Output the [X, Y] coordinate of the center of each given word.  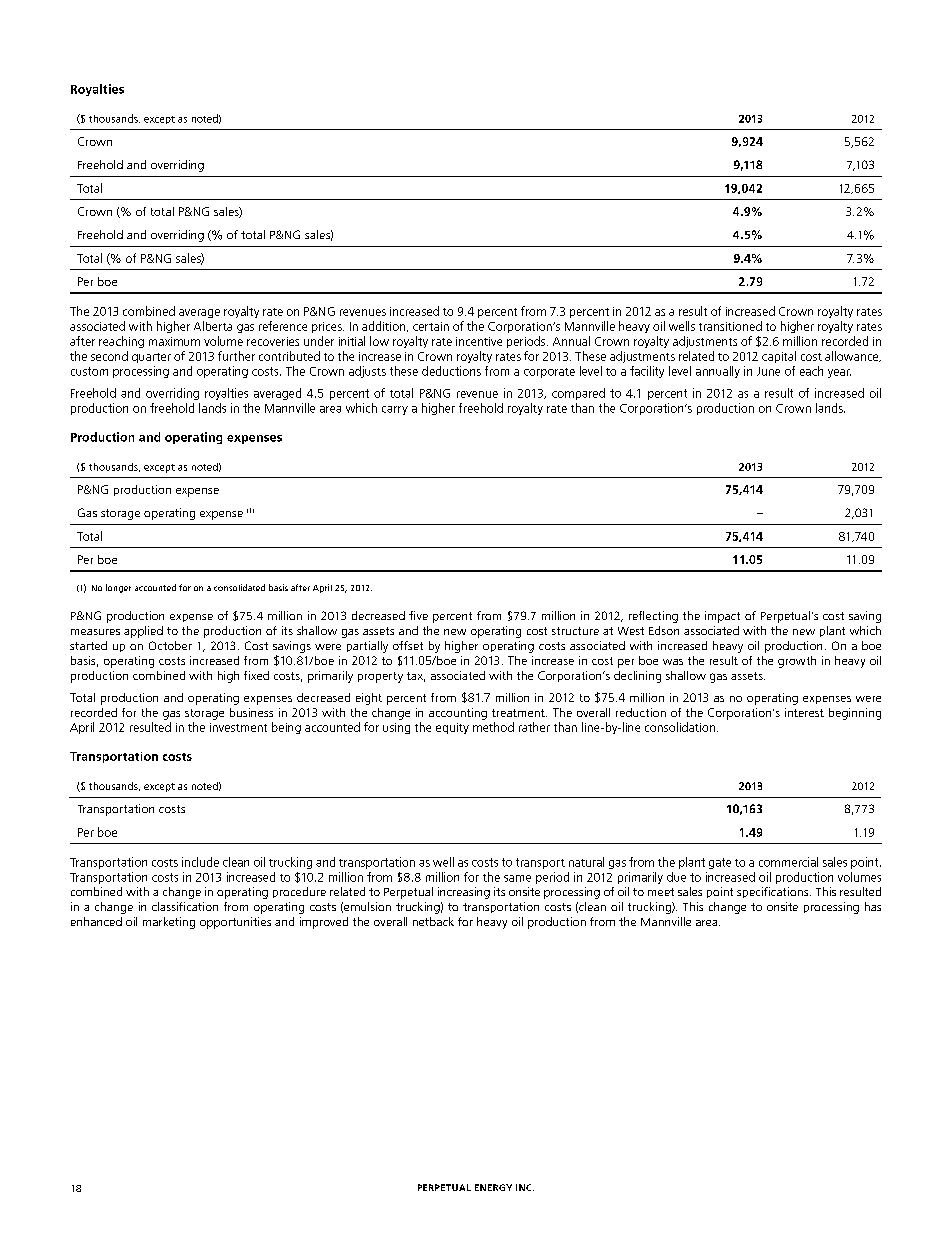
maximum [174, 341]
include [200, 862]
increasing [464, 893]
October [170, 645]
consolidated [239, 587]
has [873, 906]
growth [797, 662]
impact [722, 617]
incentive [479, 341]
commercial [788, 862]
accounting [458, 714]
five [418, 615]
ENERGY [493, 1187]
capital [779, 357]
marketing [169, 923]
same [517, 878]
